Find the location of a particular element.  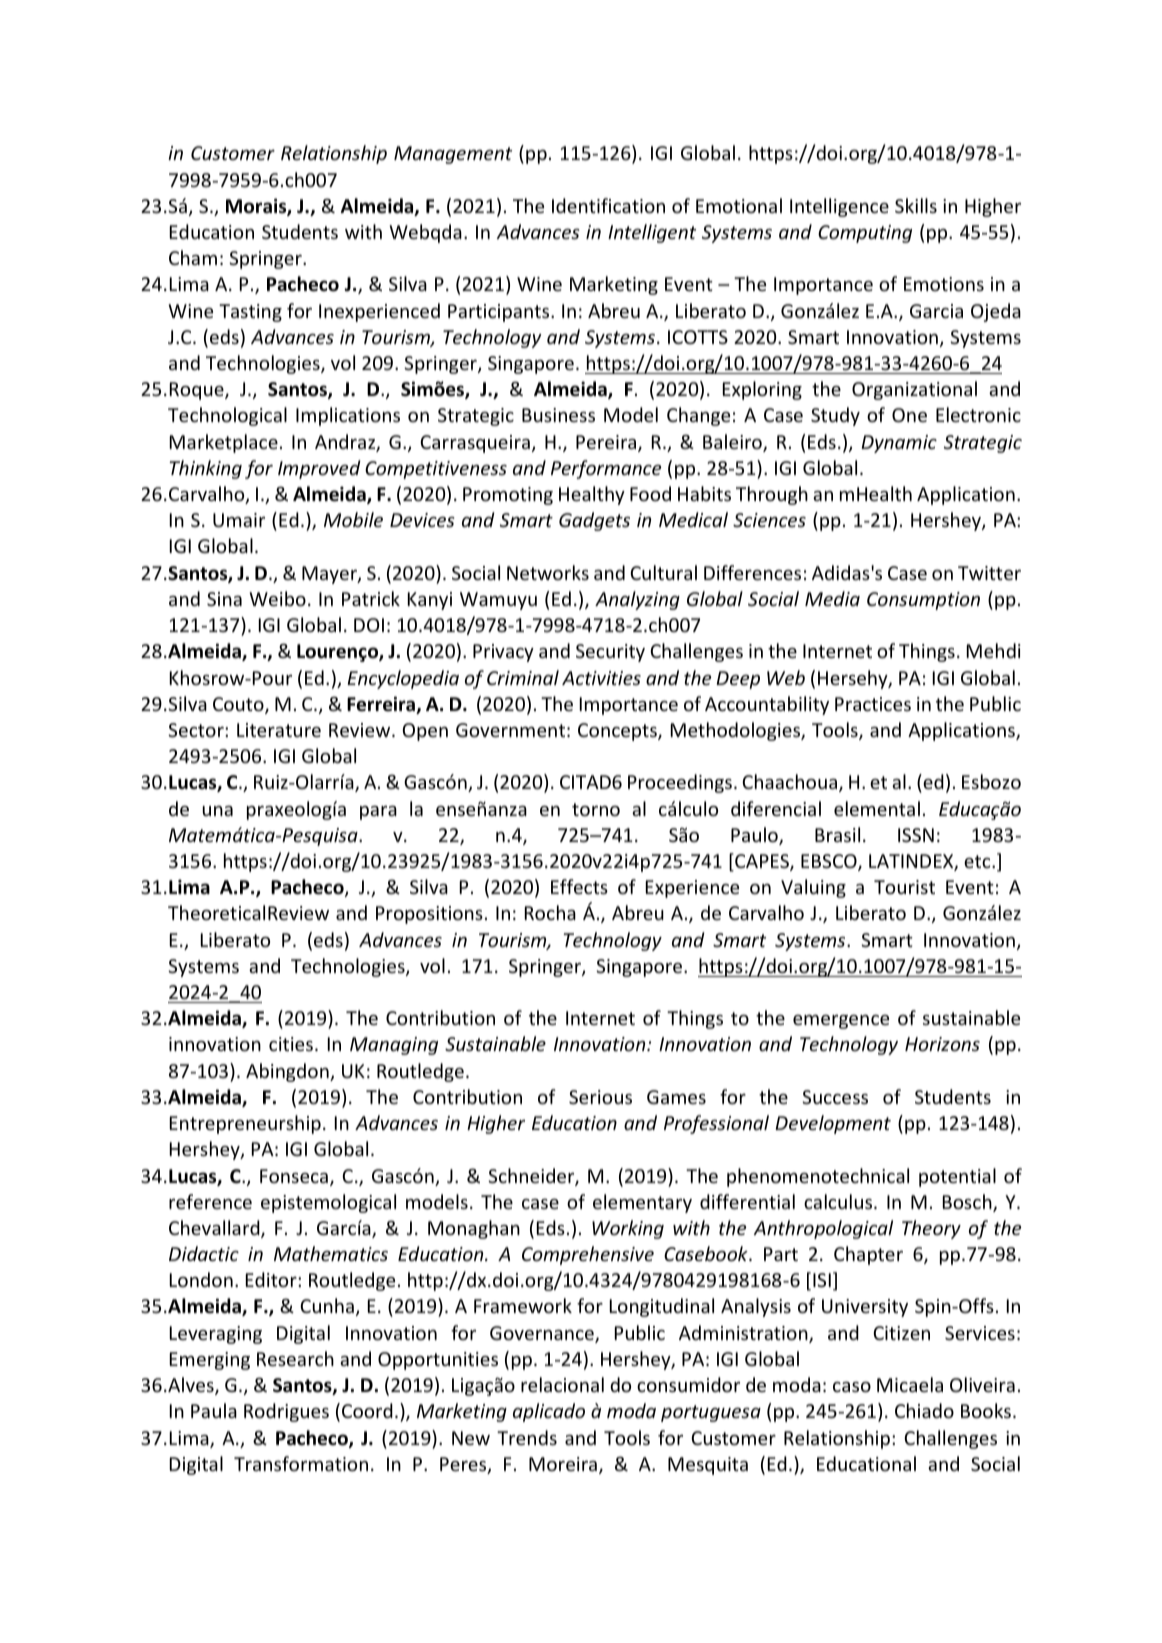

Cham is located at coordinates (193, 257).
